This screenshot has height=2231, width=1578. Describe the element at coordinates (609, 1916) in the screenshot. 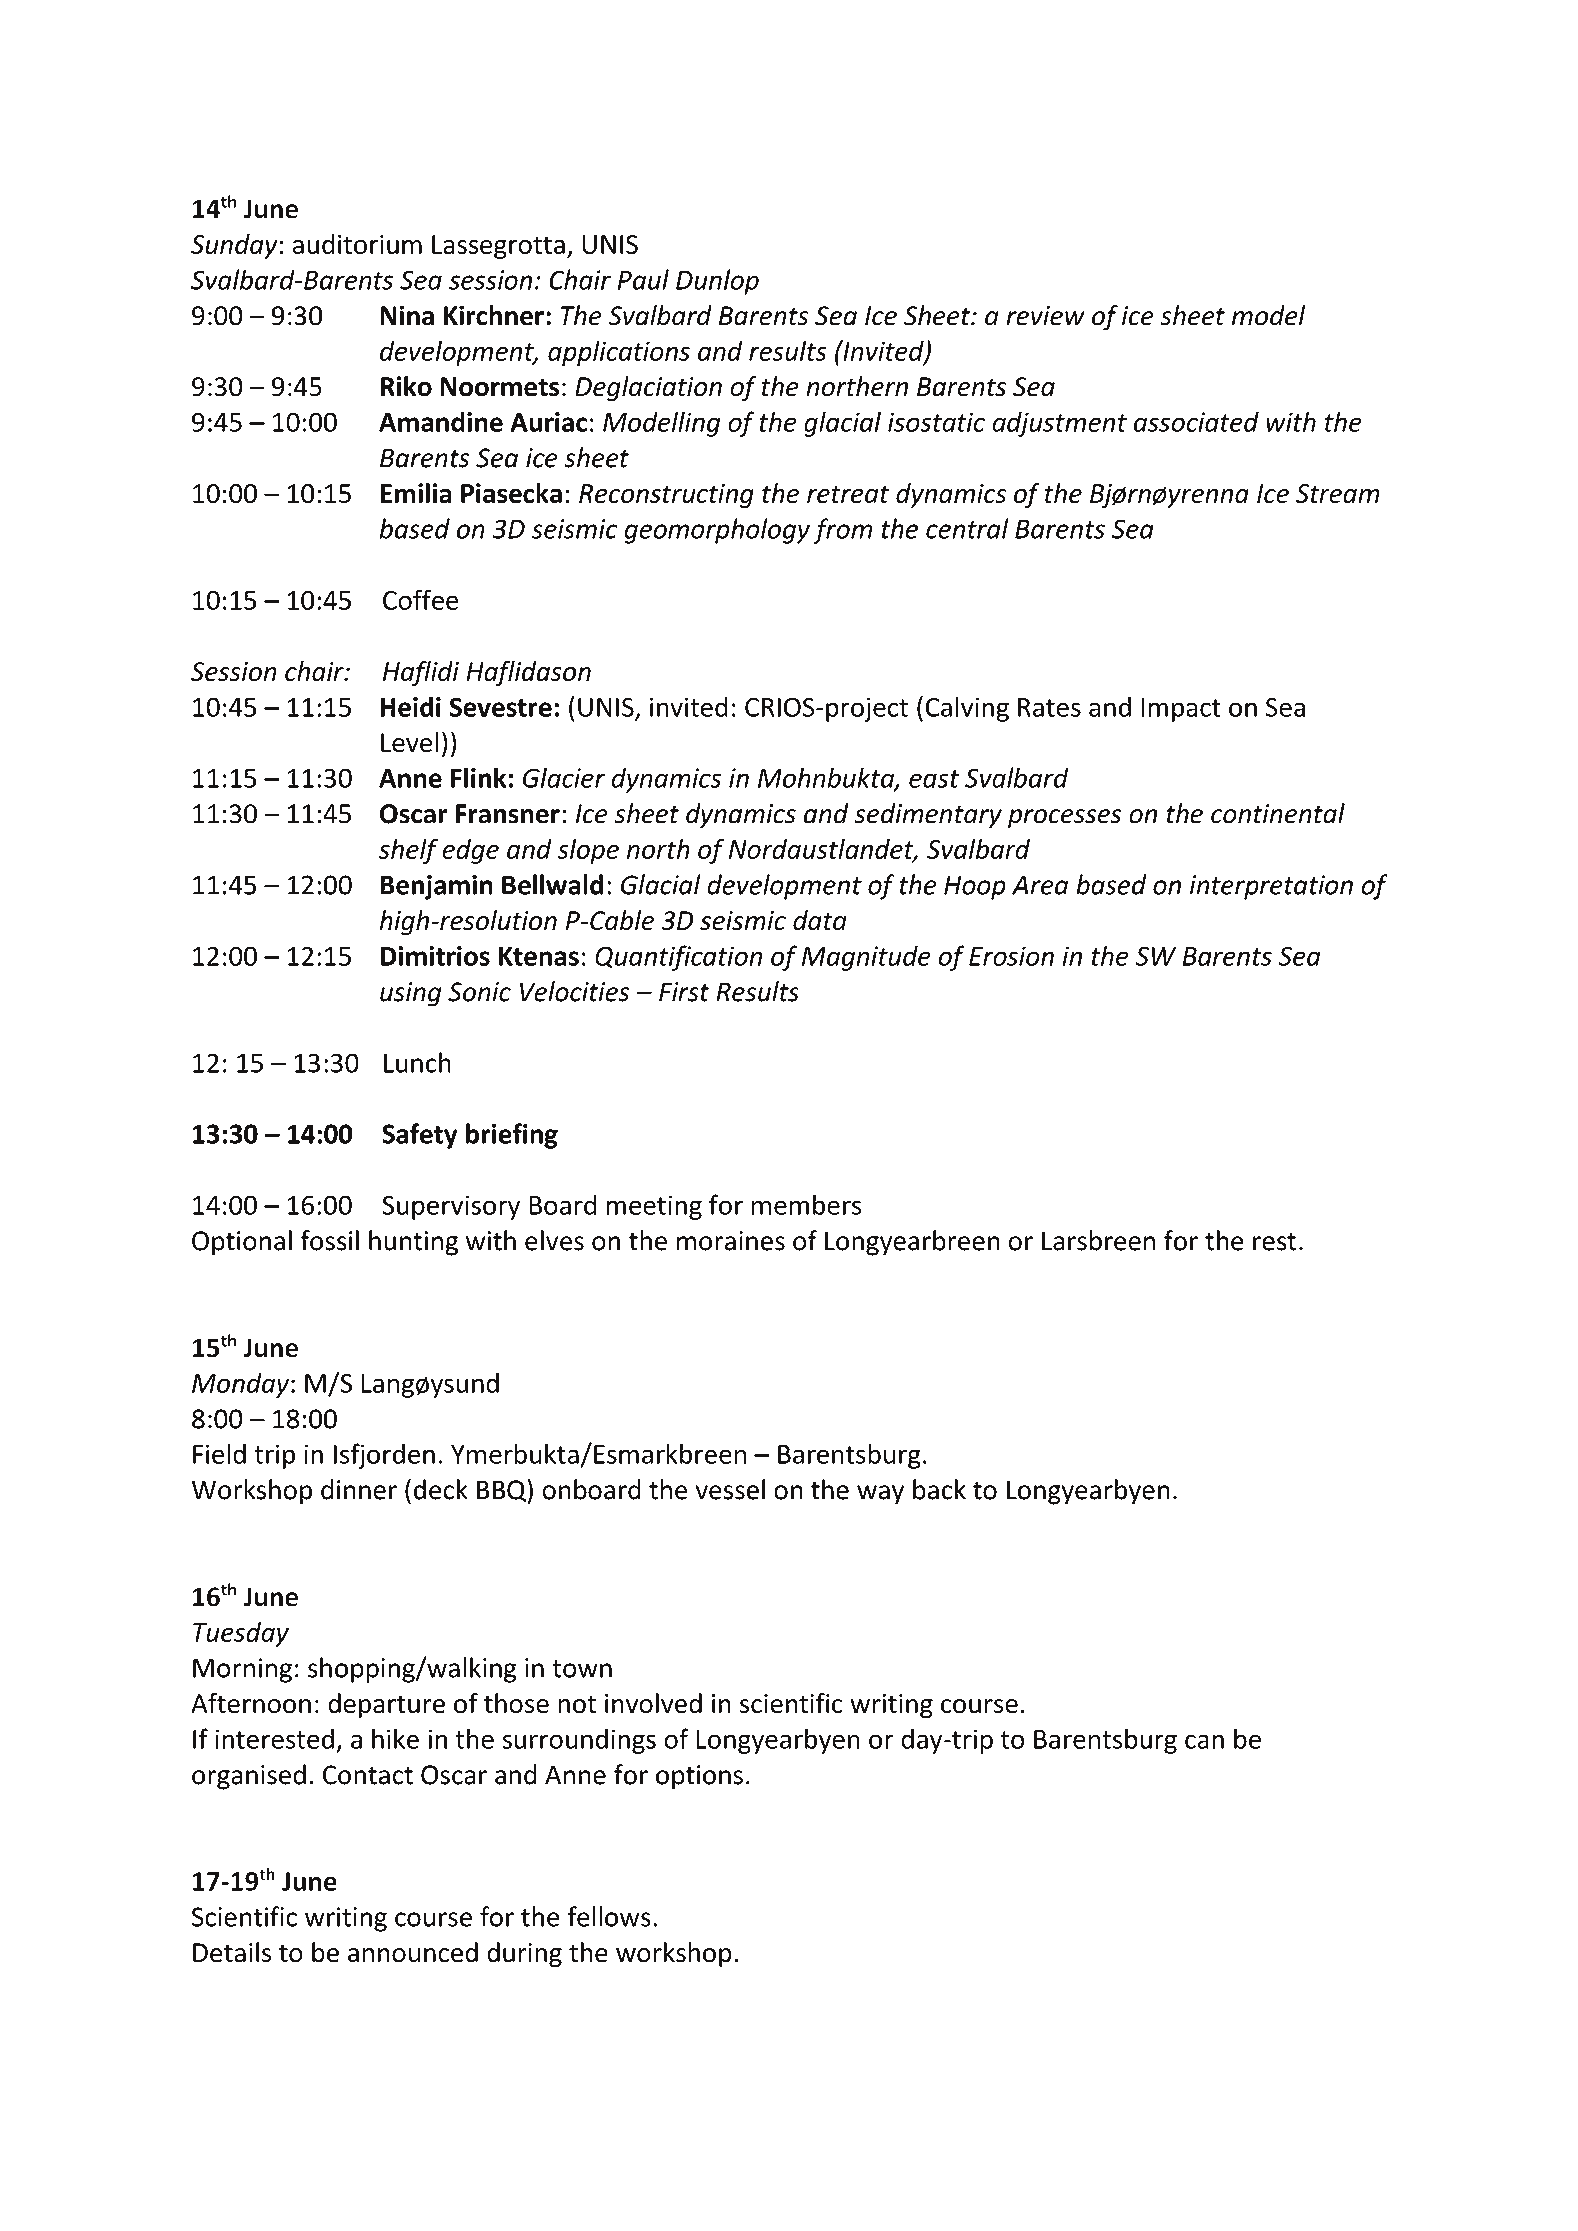

I see `fellows` at that location.
